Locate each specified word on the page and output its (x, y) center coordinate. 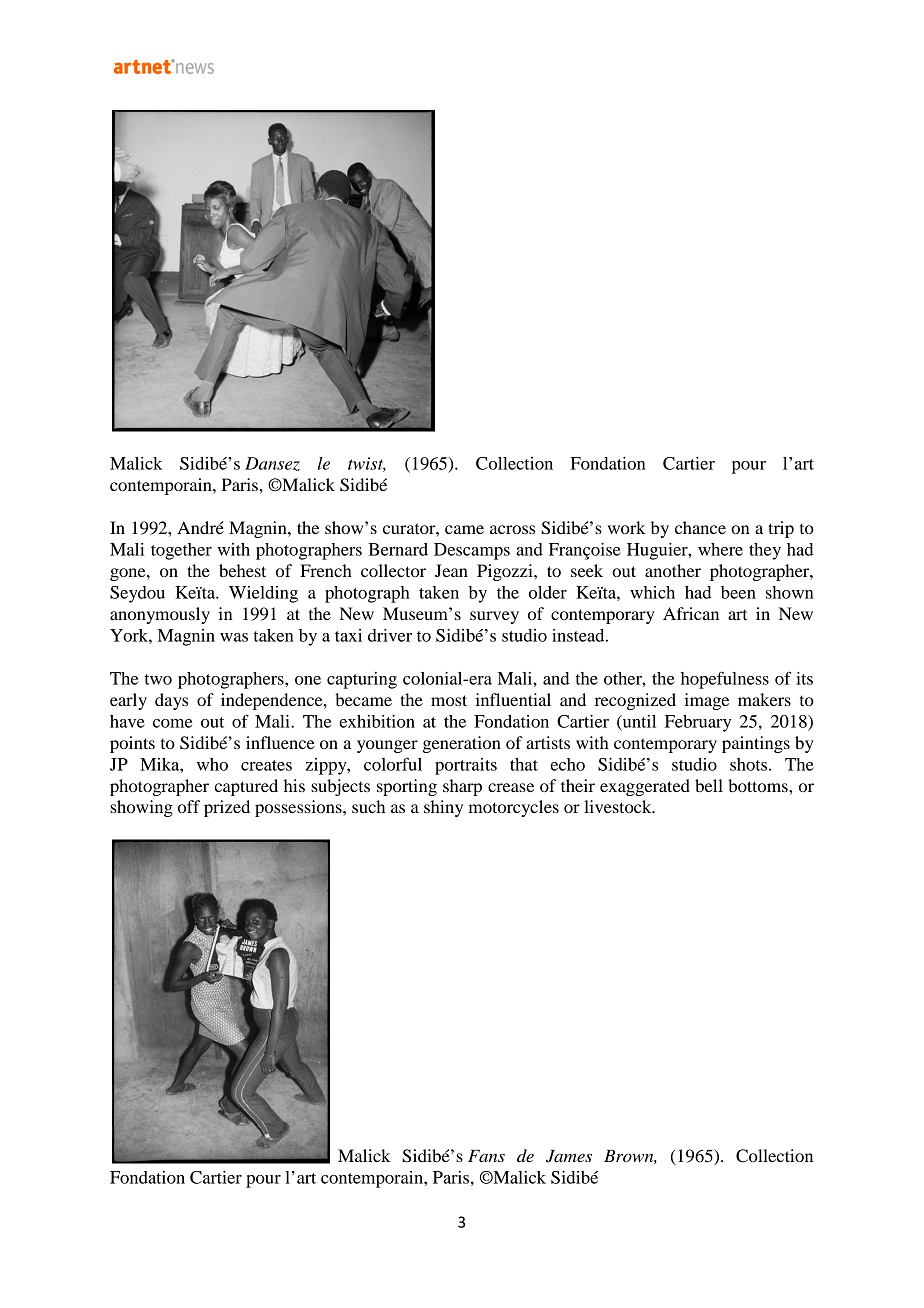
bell (709, 785)
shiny (443, 808)
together (181, 551)
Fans (486, 1156)
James (569, 1156)
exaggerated (645, 787)
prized (227, 808)
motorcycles (513, 808)
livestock (619, 806)
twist (367, 464)
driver (390, 635)
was (234, 637)
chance (700, 527)
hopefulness (725, 680)
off (189, 806)
